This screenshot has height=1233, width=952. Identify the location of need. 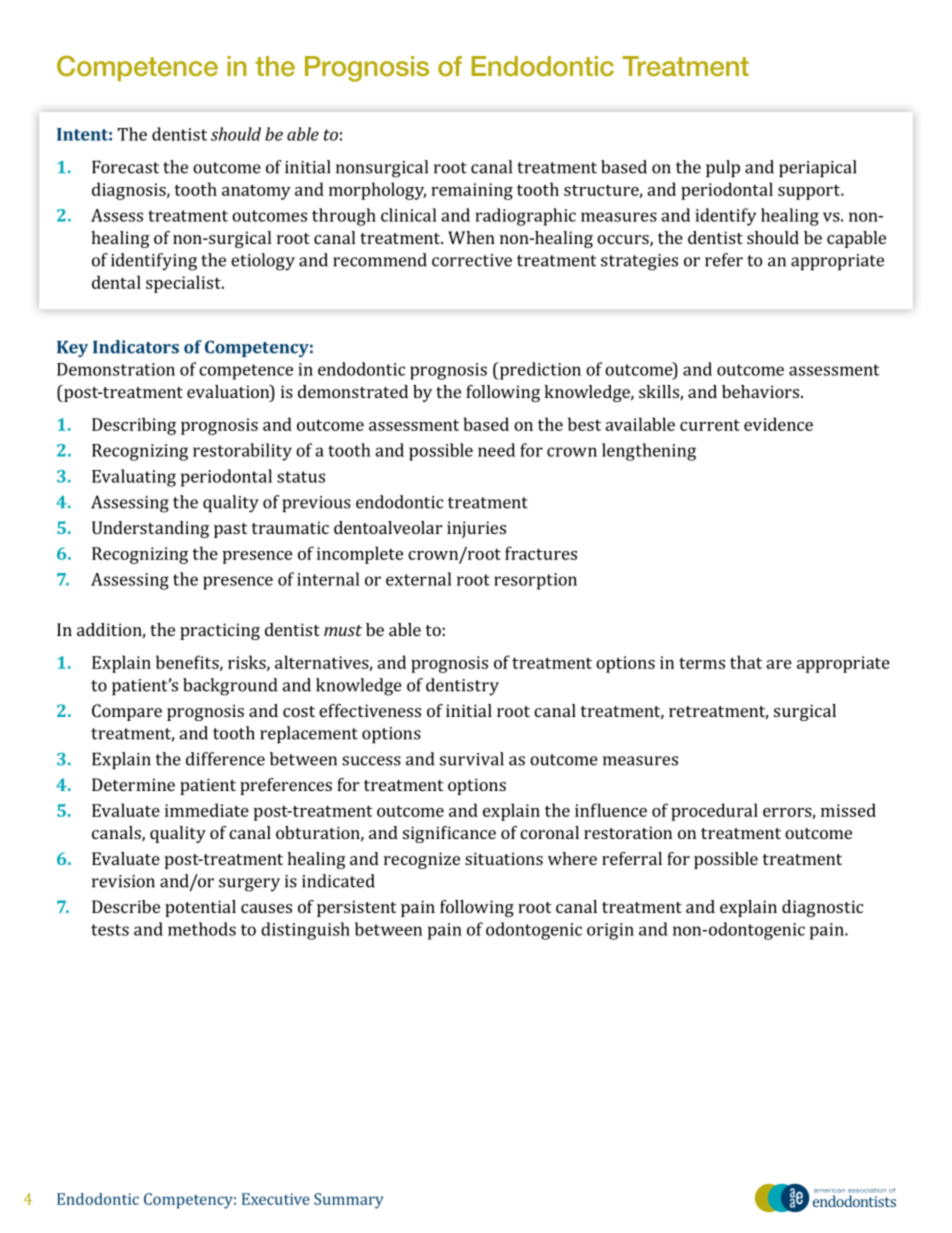
(496, 450).
